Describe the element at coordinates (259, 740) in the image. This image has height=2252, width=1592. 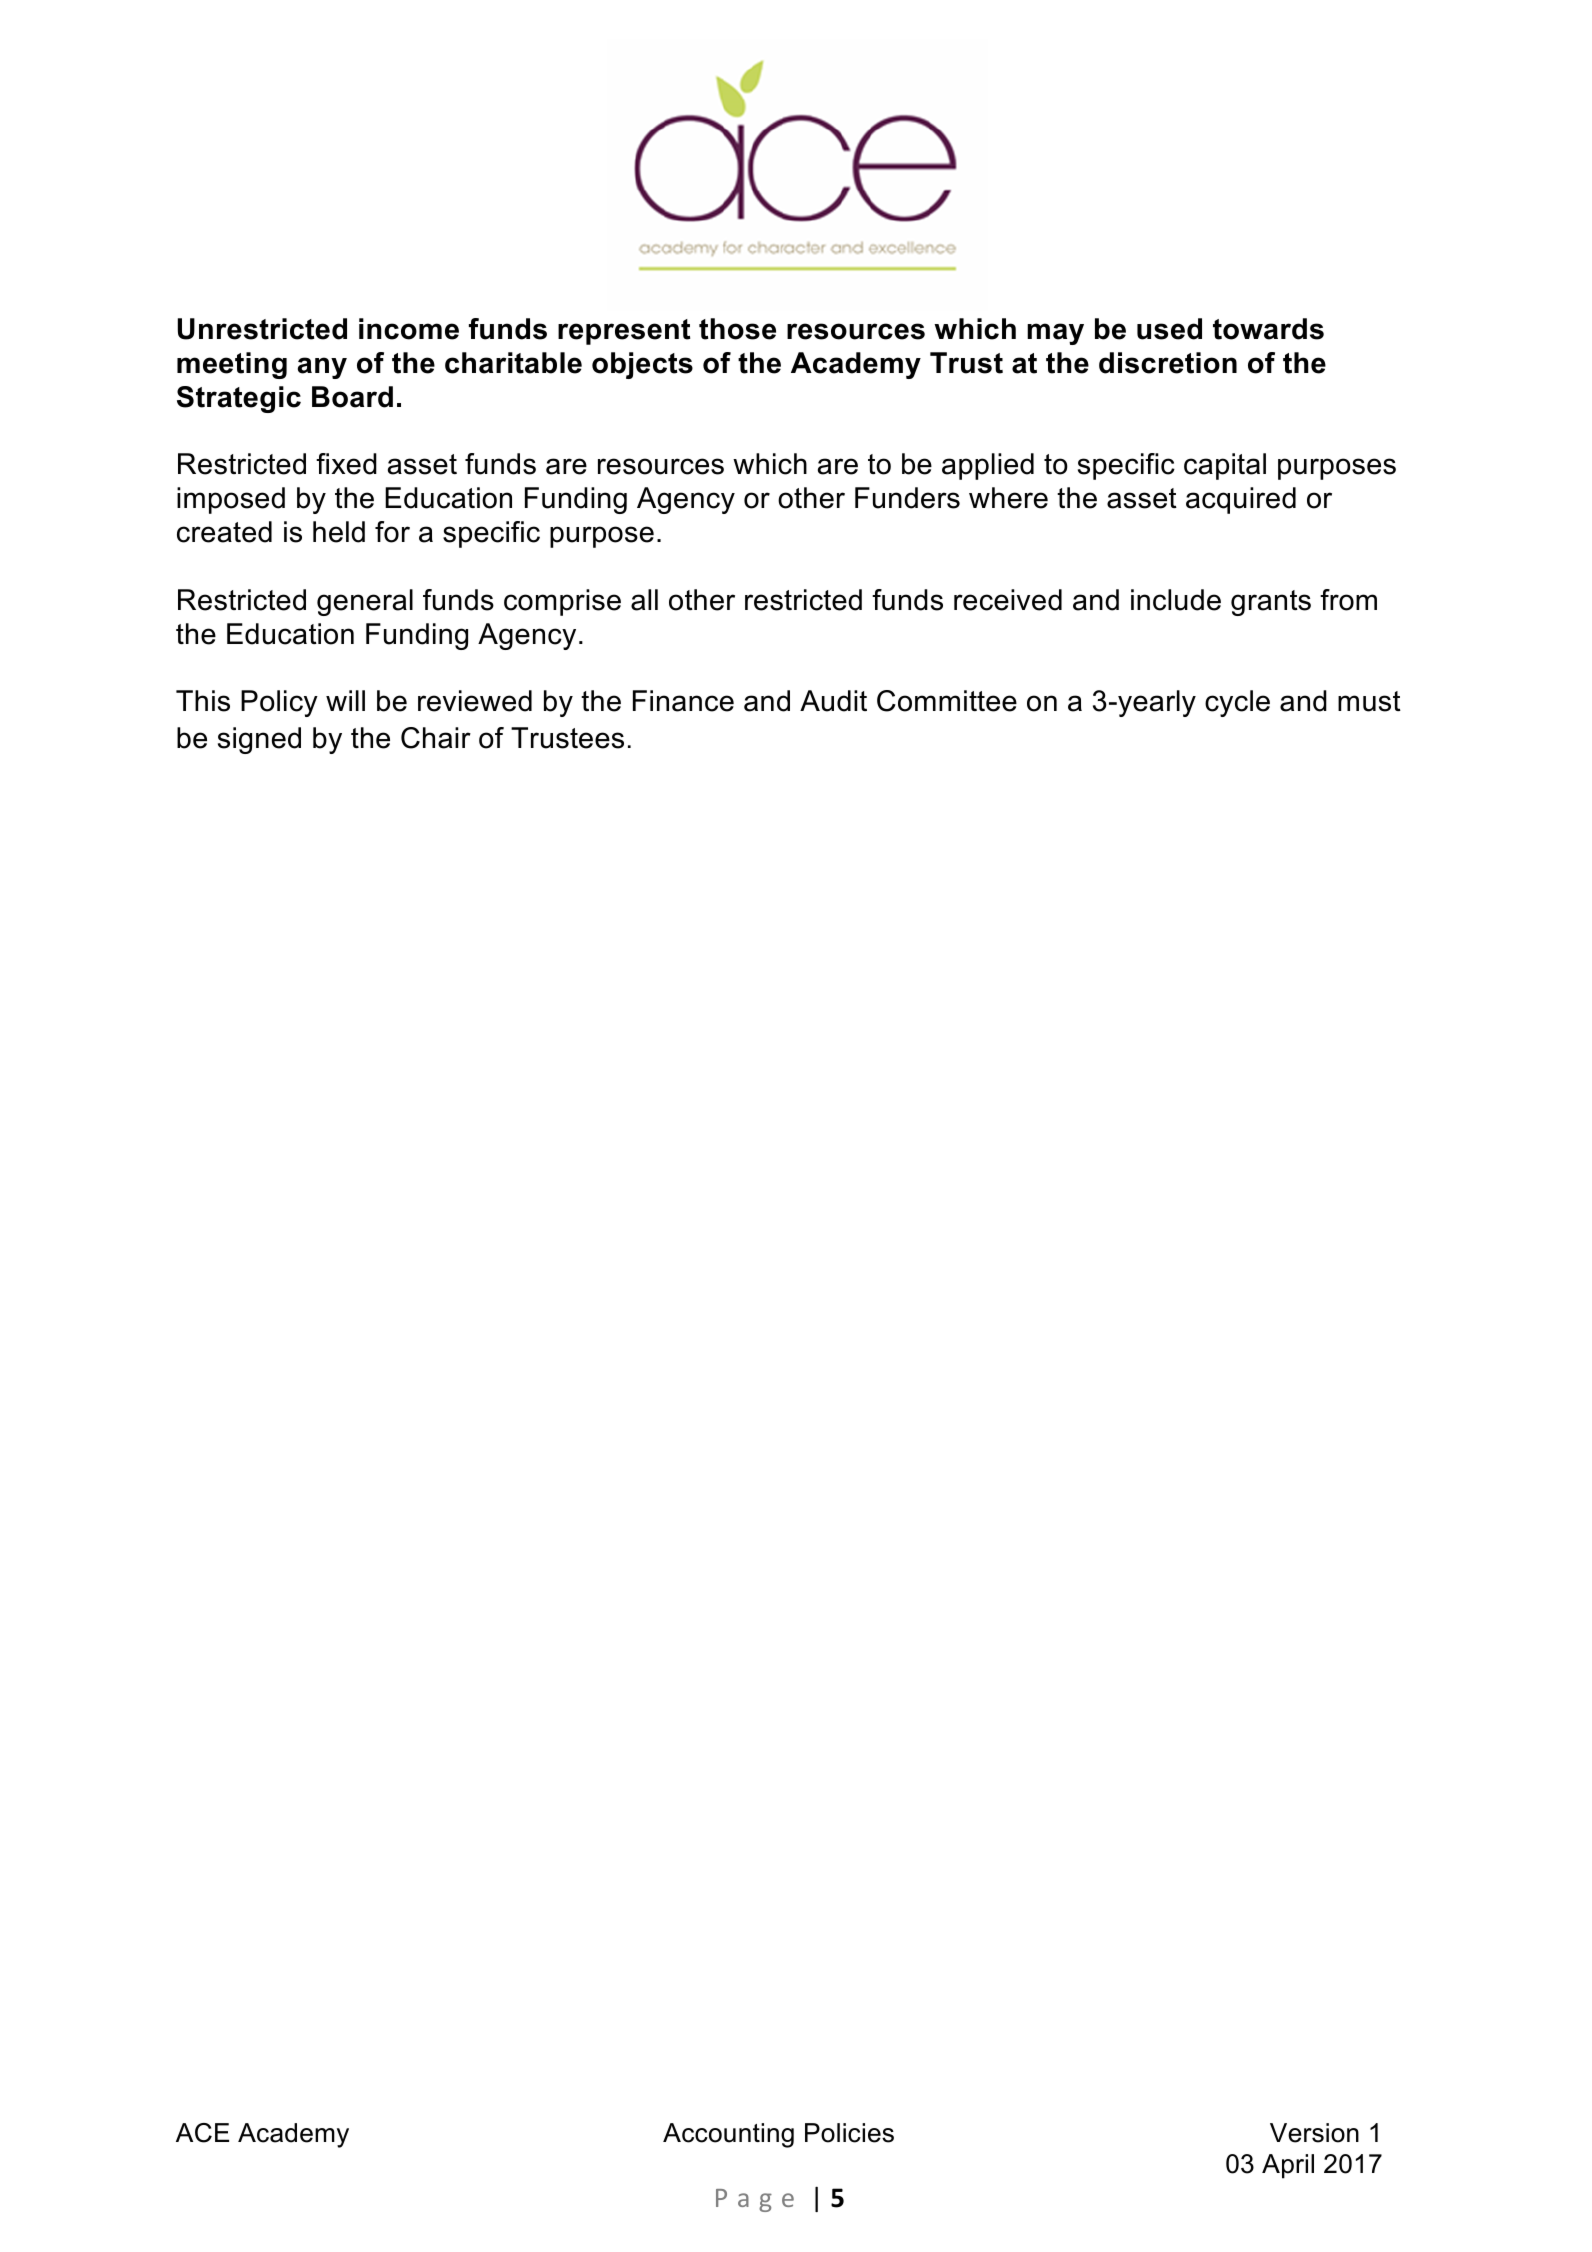
I see `signed` at that location.
